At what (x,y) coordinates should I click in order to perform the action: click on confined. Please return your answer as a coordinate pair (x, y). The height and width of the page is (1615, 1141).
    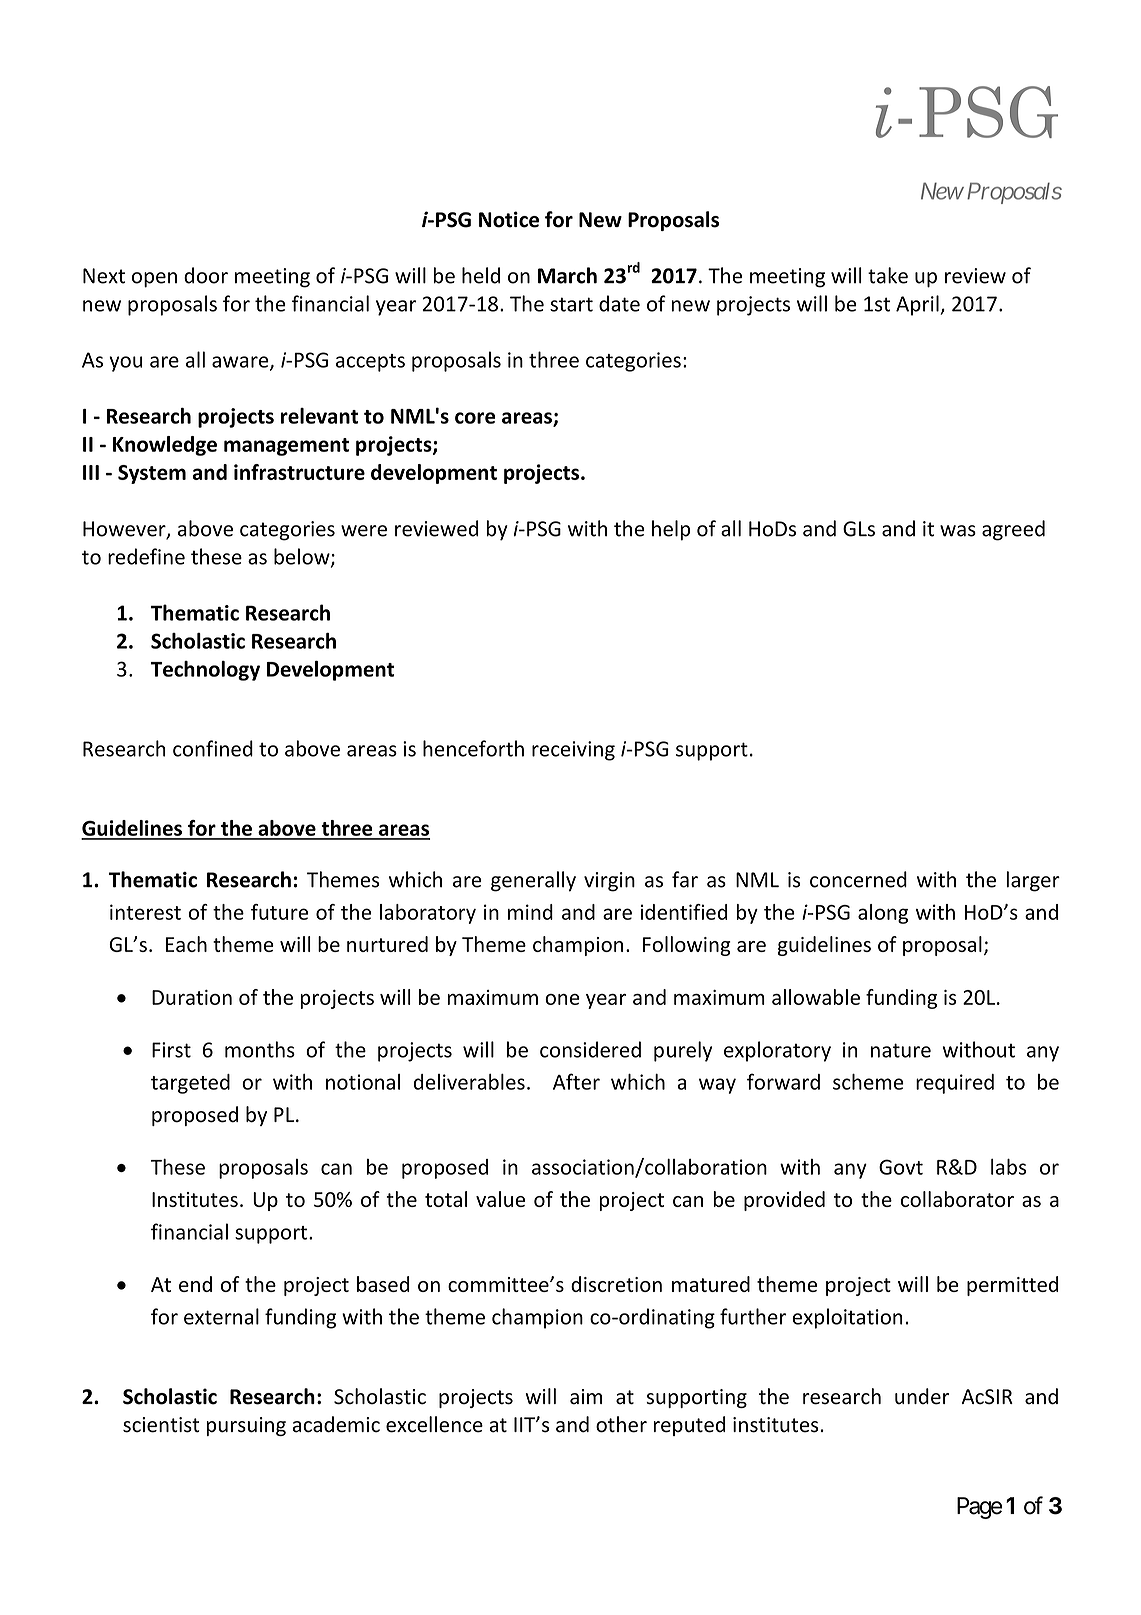
    Looking at the image, I should click on (213, 748).
